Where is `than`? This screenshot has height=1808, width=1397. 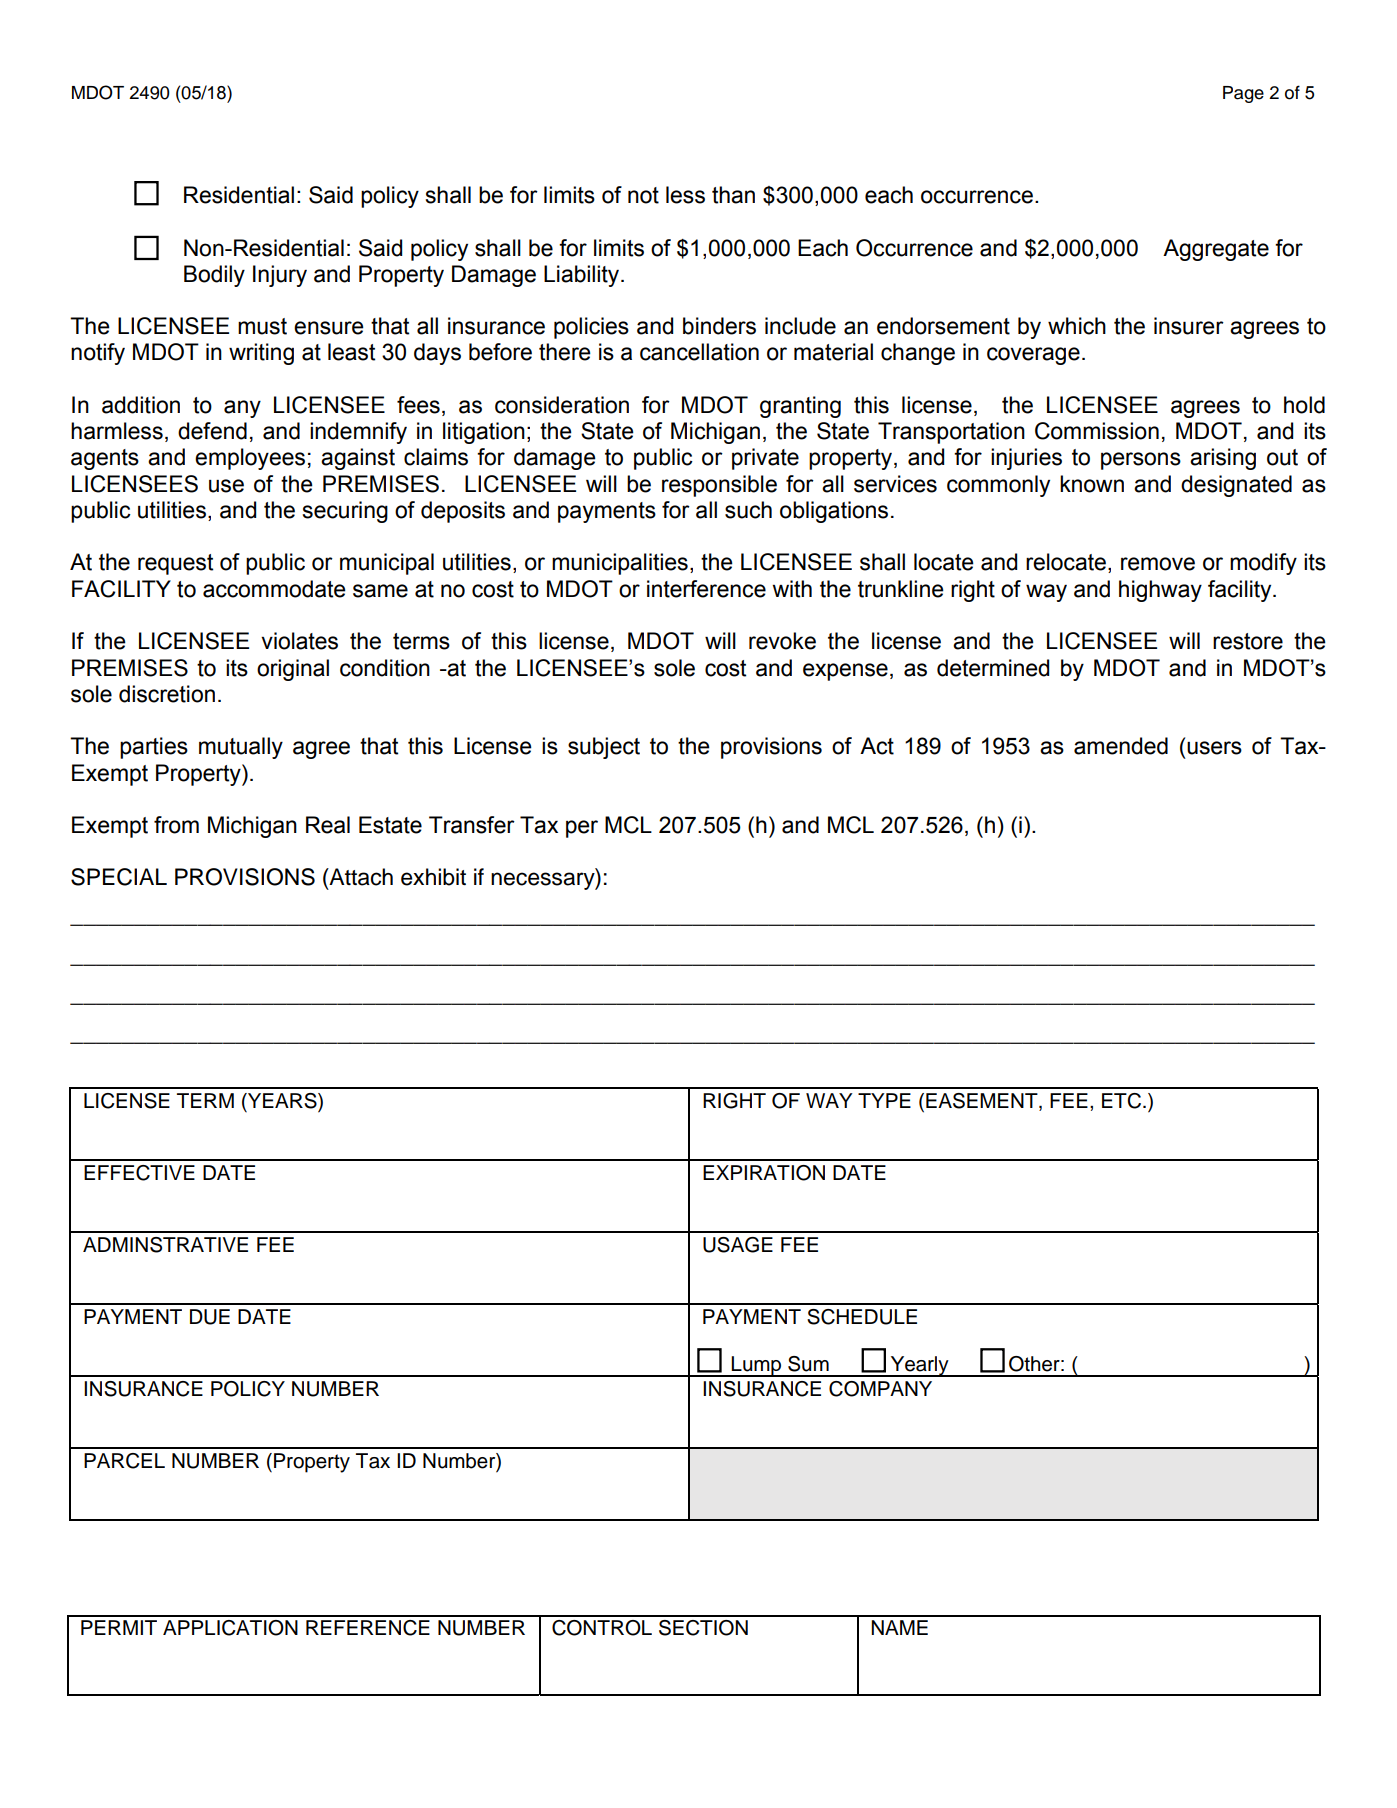
than is located at coordinates (733, 195).
